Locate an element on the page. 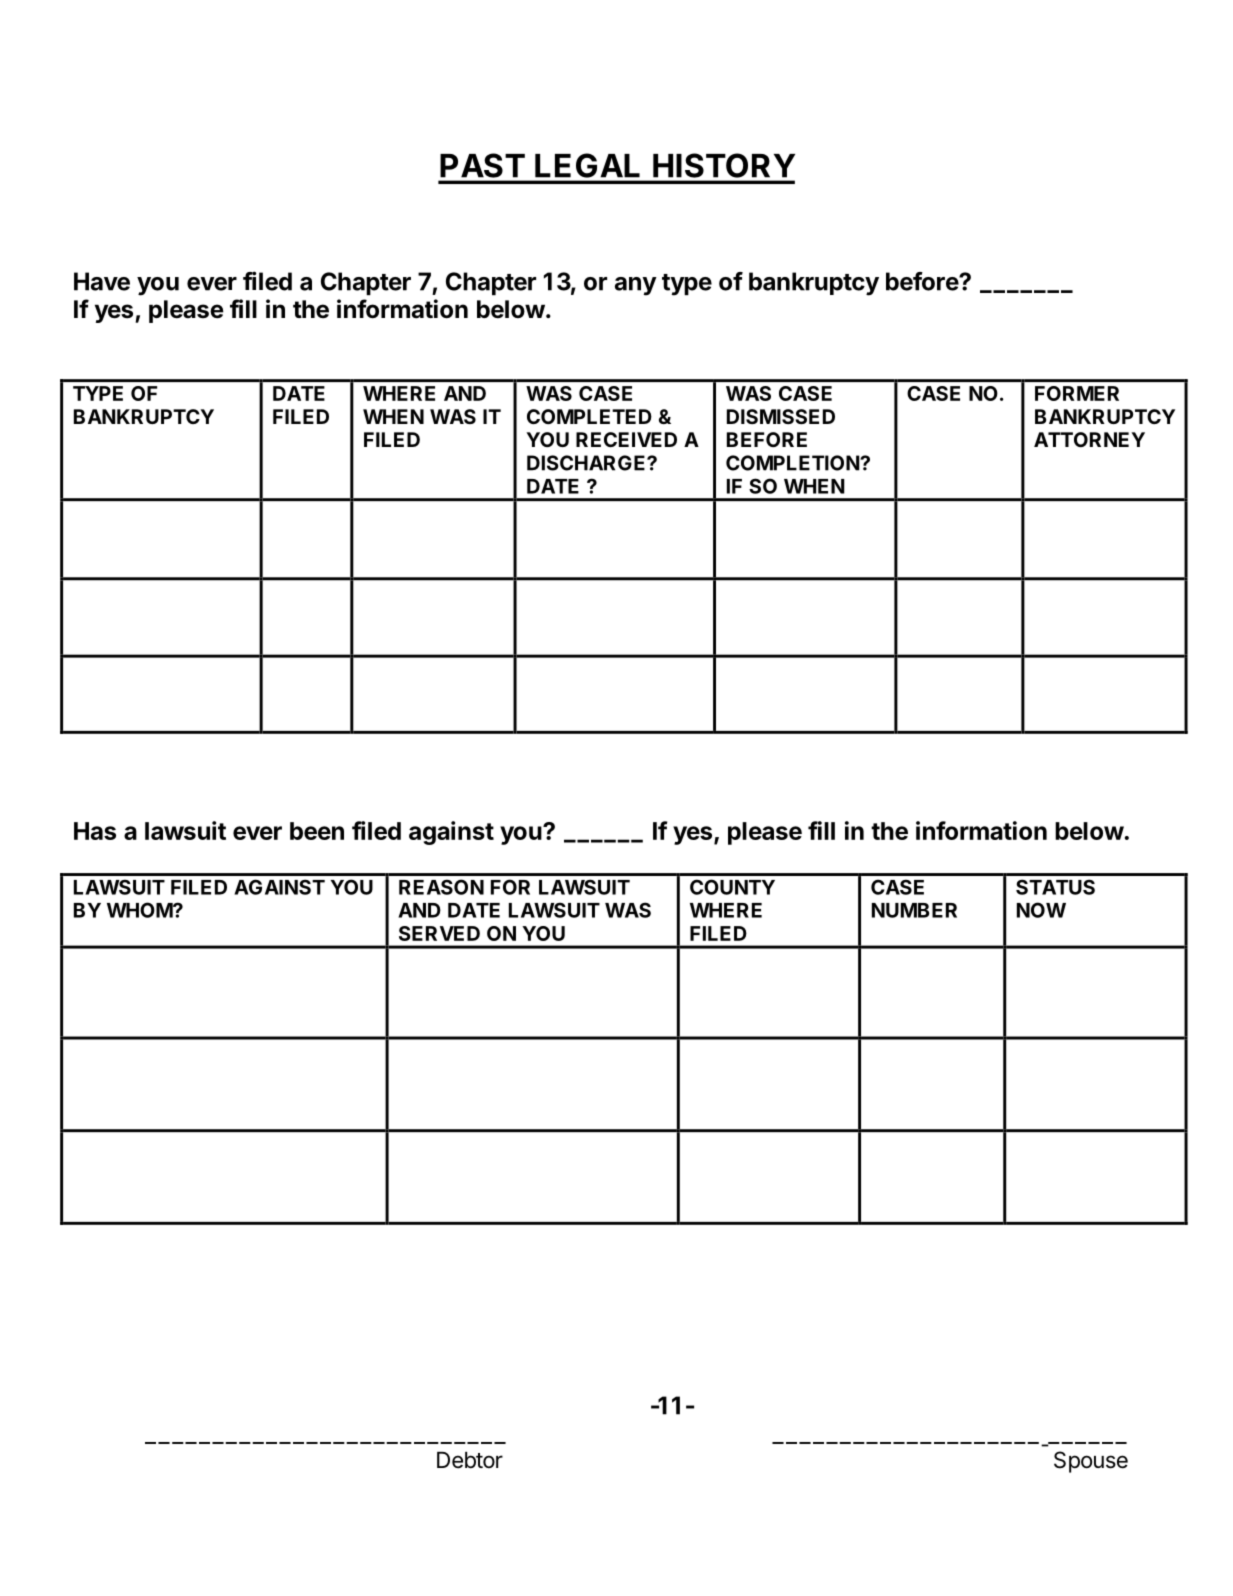 The width and height of the document is (1233, 1596). NUMBER is located at coordinates (914, 910).
